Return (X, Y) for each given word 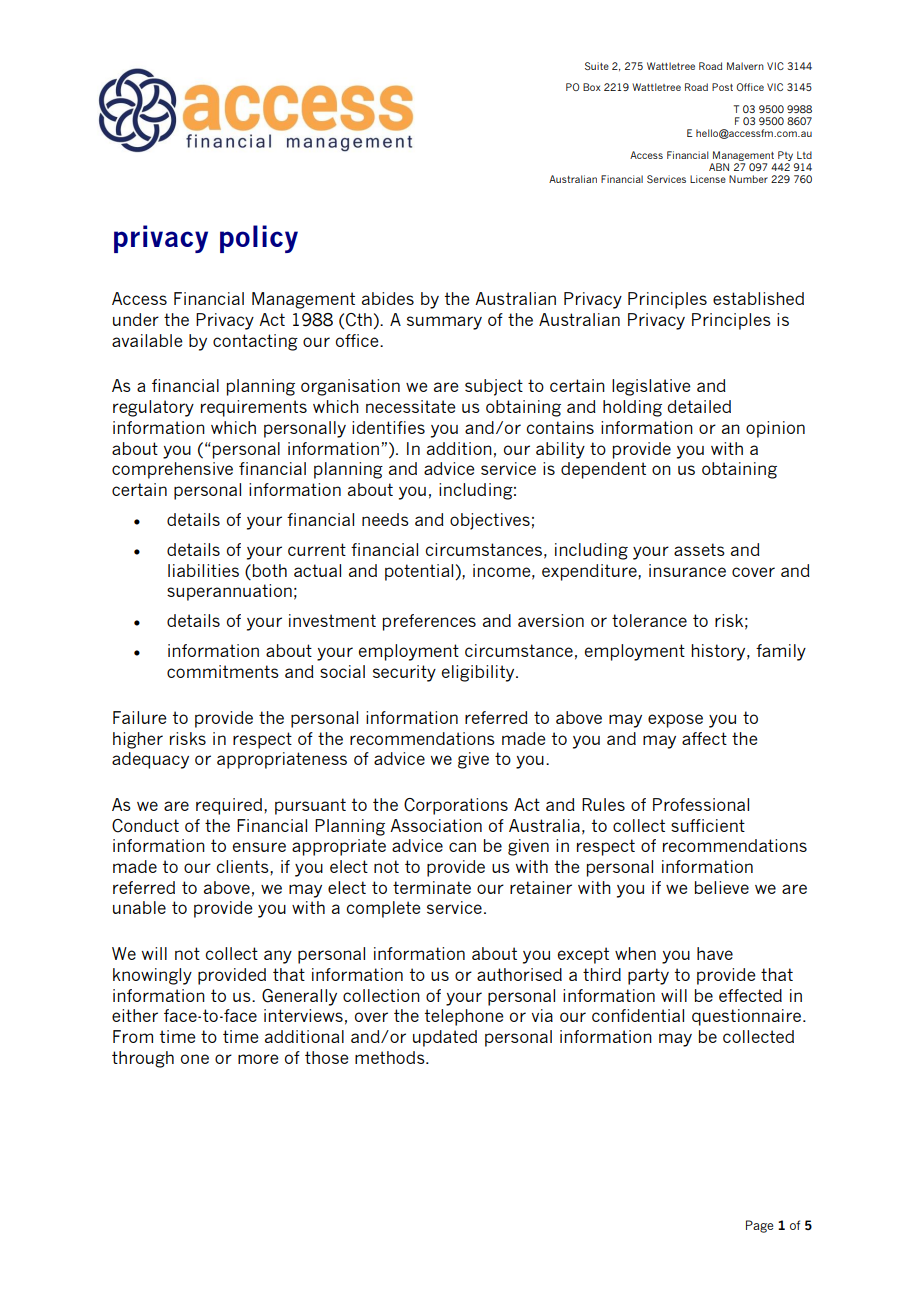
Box (592, 87)
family (781, 652)
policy (259, 239)
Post (722, 87)
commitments (223, 671)
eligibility (479, 673)
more (258, 1059)
